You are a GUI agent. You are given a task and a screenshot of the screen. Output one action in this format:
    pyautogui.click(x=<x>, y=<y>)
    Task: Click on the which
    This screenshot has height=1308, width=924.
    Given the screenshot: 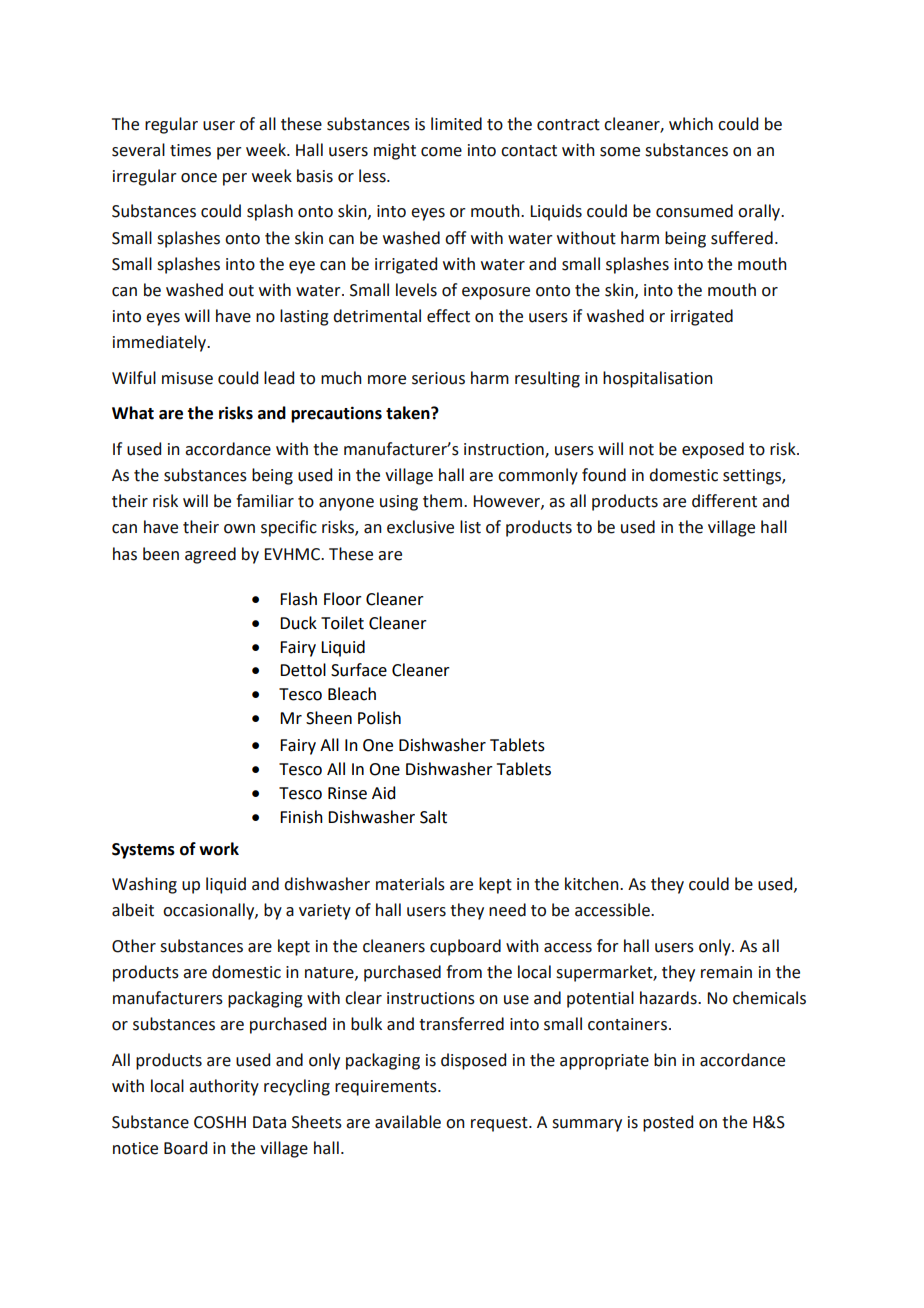 What is the action you would take?
    pyautogui.click(x=691, y=124)
